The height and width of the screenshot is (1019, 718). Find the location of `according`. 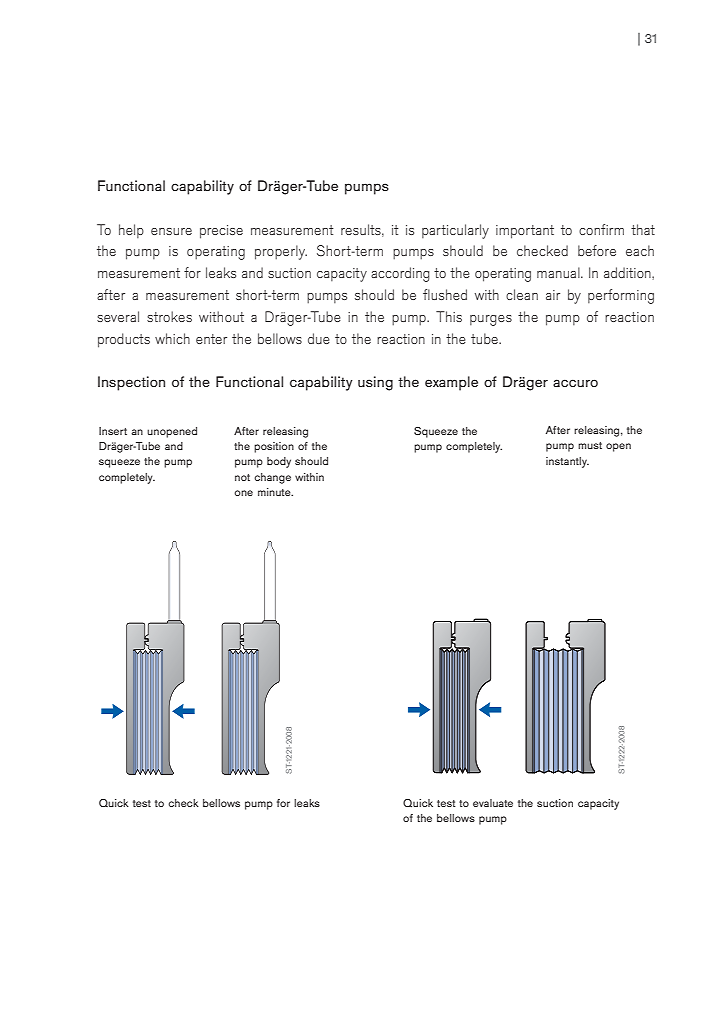

according is located at coordinates (400, 274).
